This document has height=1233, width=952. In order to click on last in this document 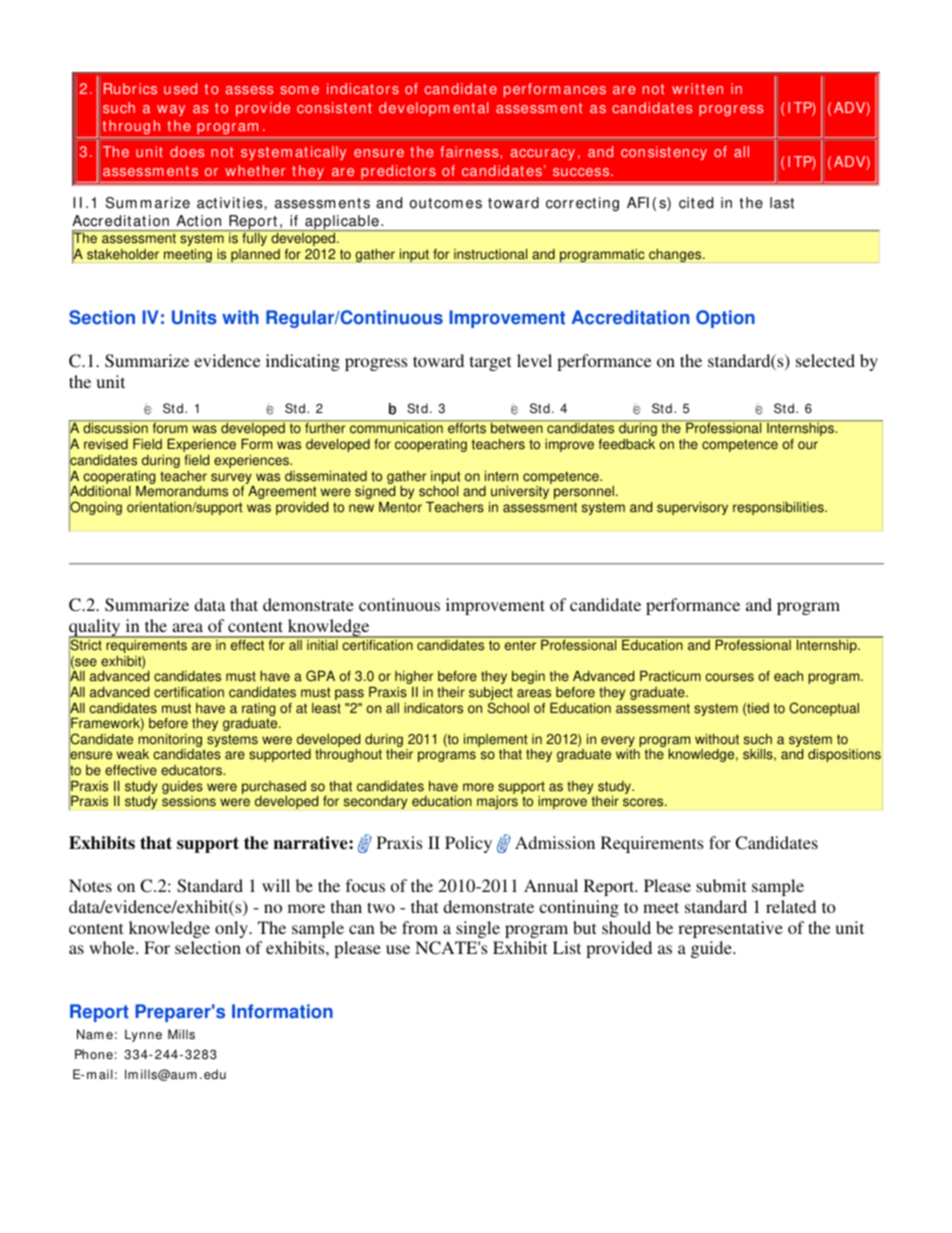, I will do `click(782, 203)`.
